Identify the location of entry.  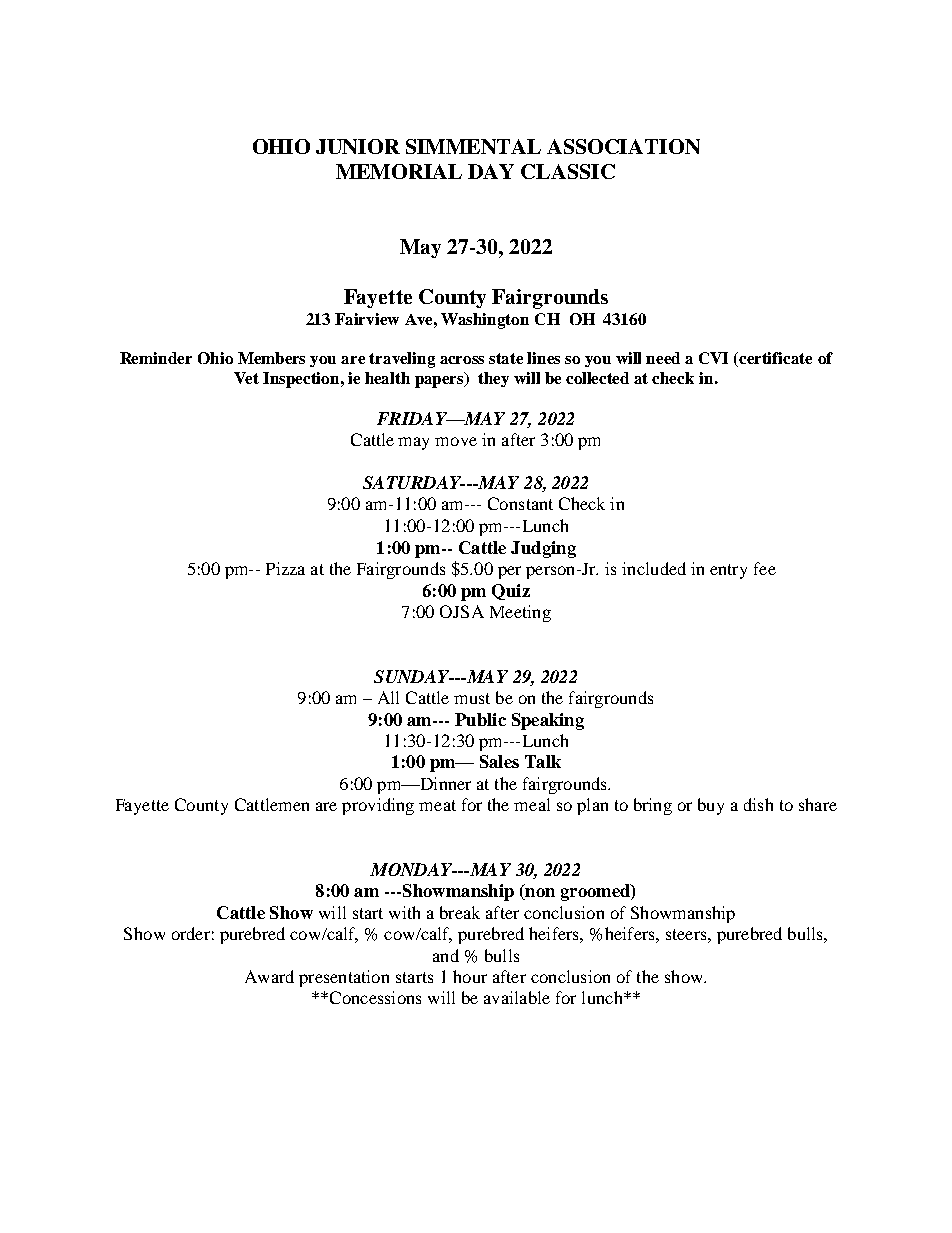
(728, 571).
